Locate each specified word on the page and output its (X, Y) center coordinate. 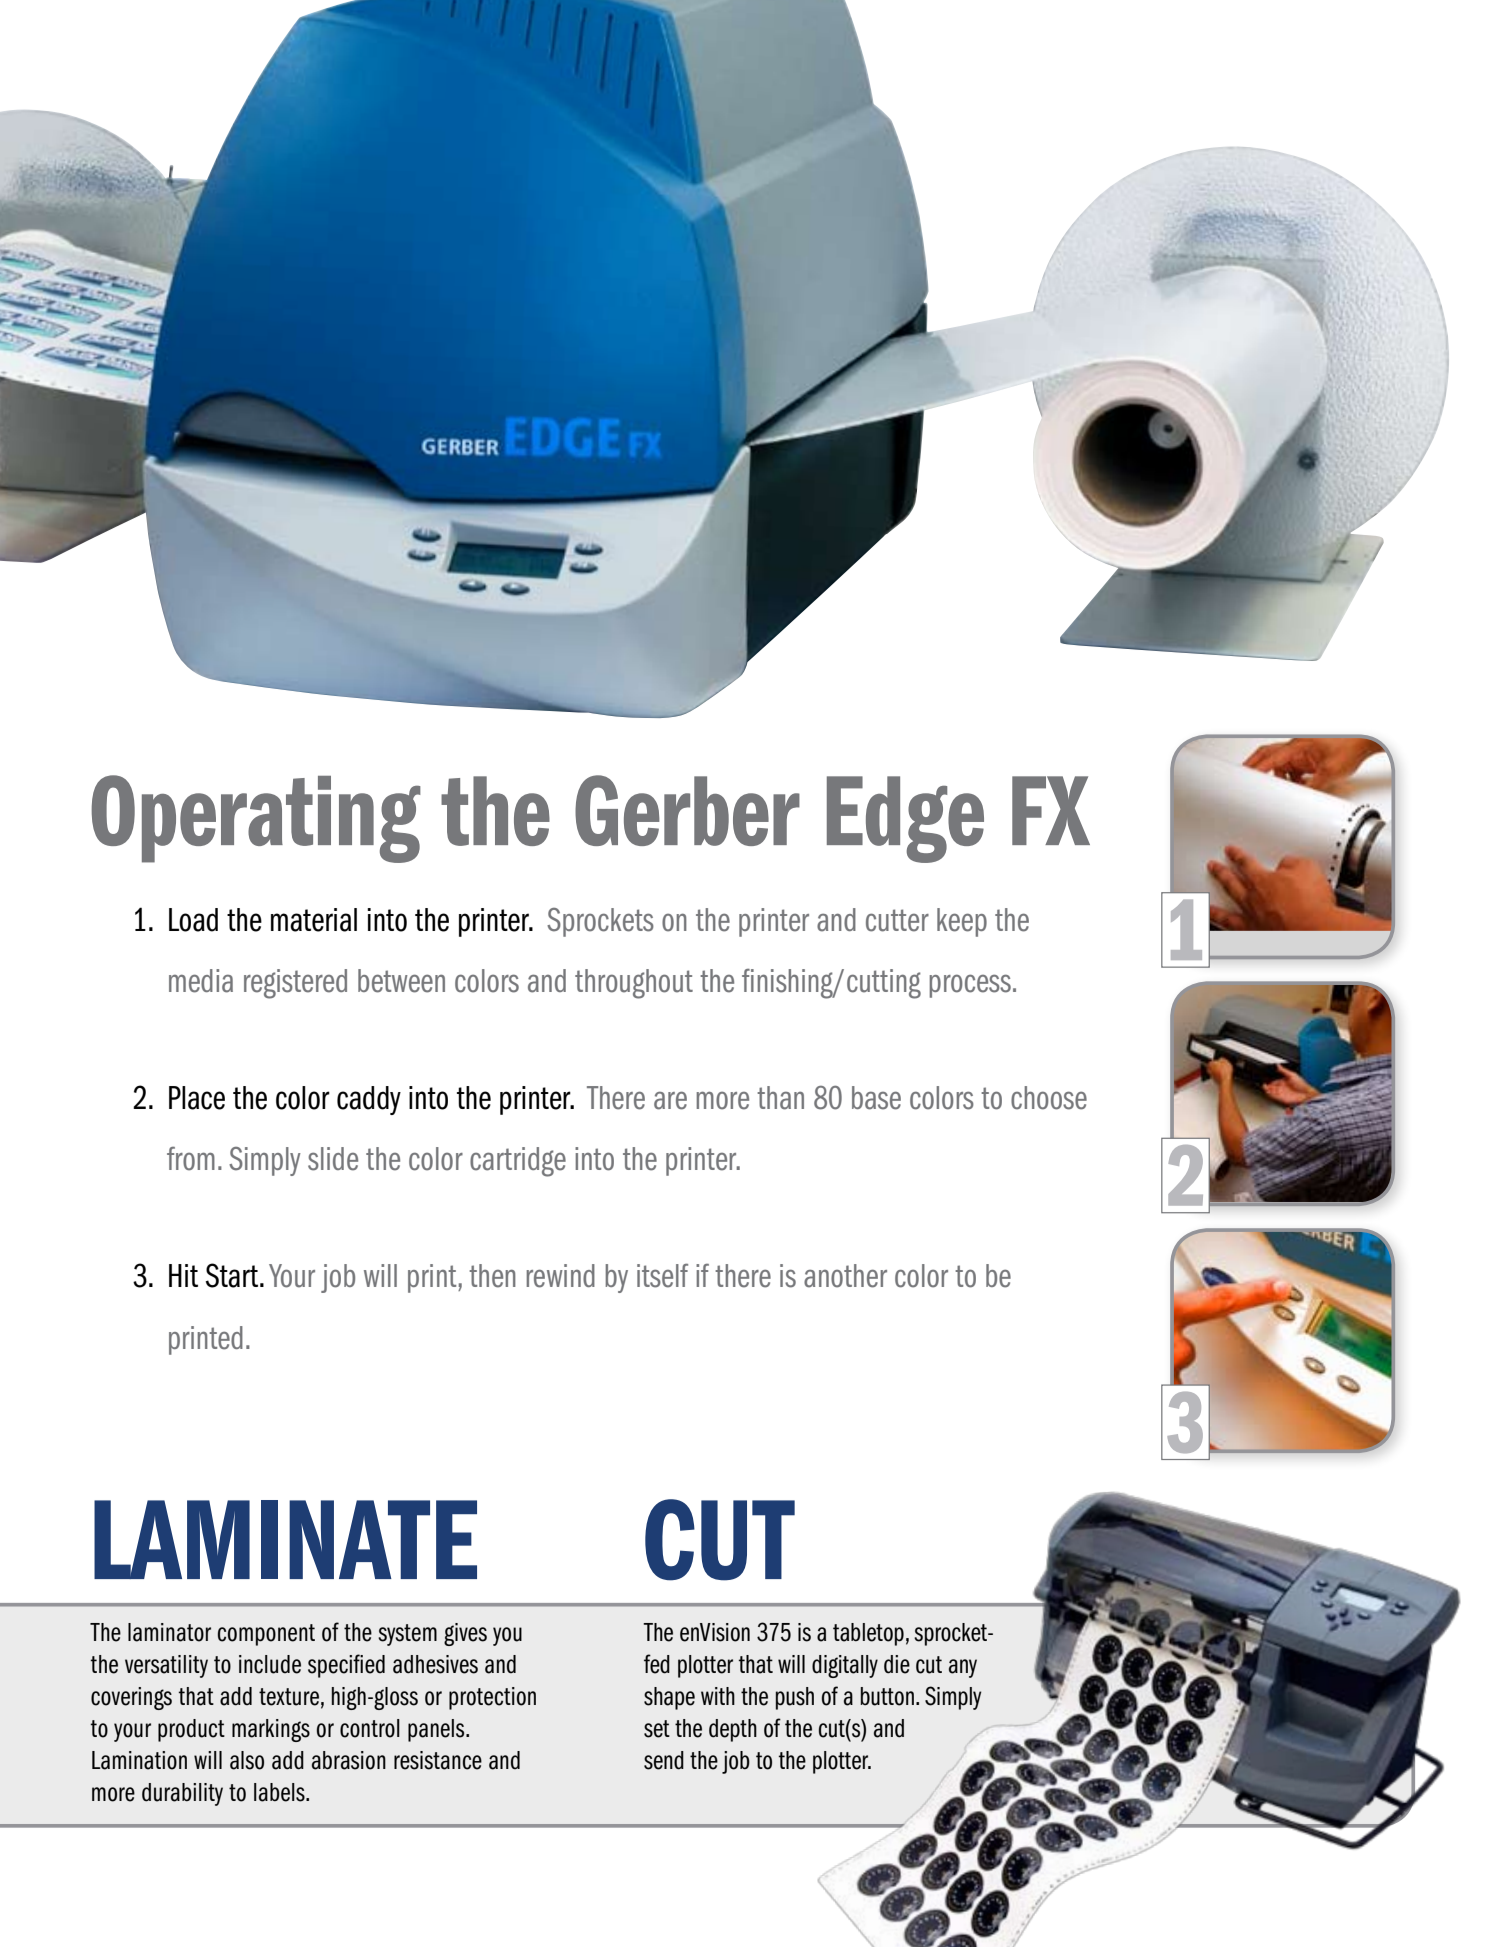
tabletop (868, 1634)
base (876, 1098)
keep (962, 922)
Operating (256, 819)
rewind (560, 1276)
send (664, 1760)
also (247, 1760)
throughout (634, 984)
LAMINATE (285, 1539)
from (191, 1159)
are (670, 1100)
